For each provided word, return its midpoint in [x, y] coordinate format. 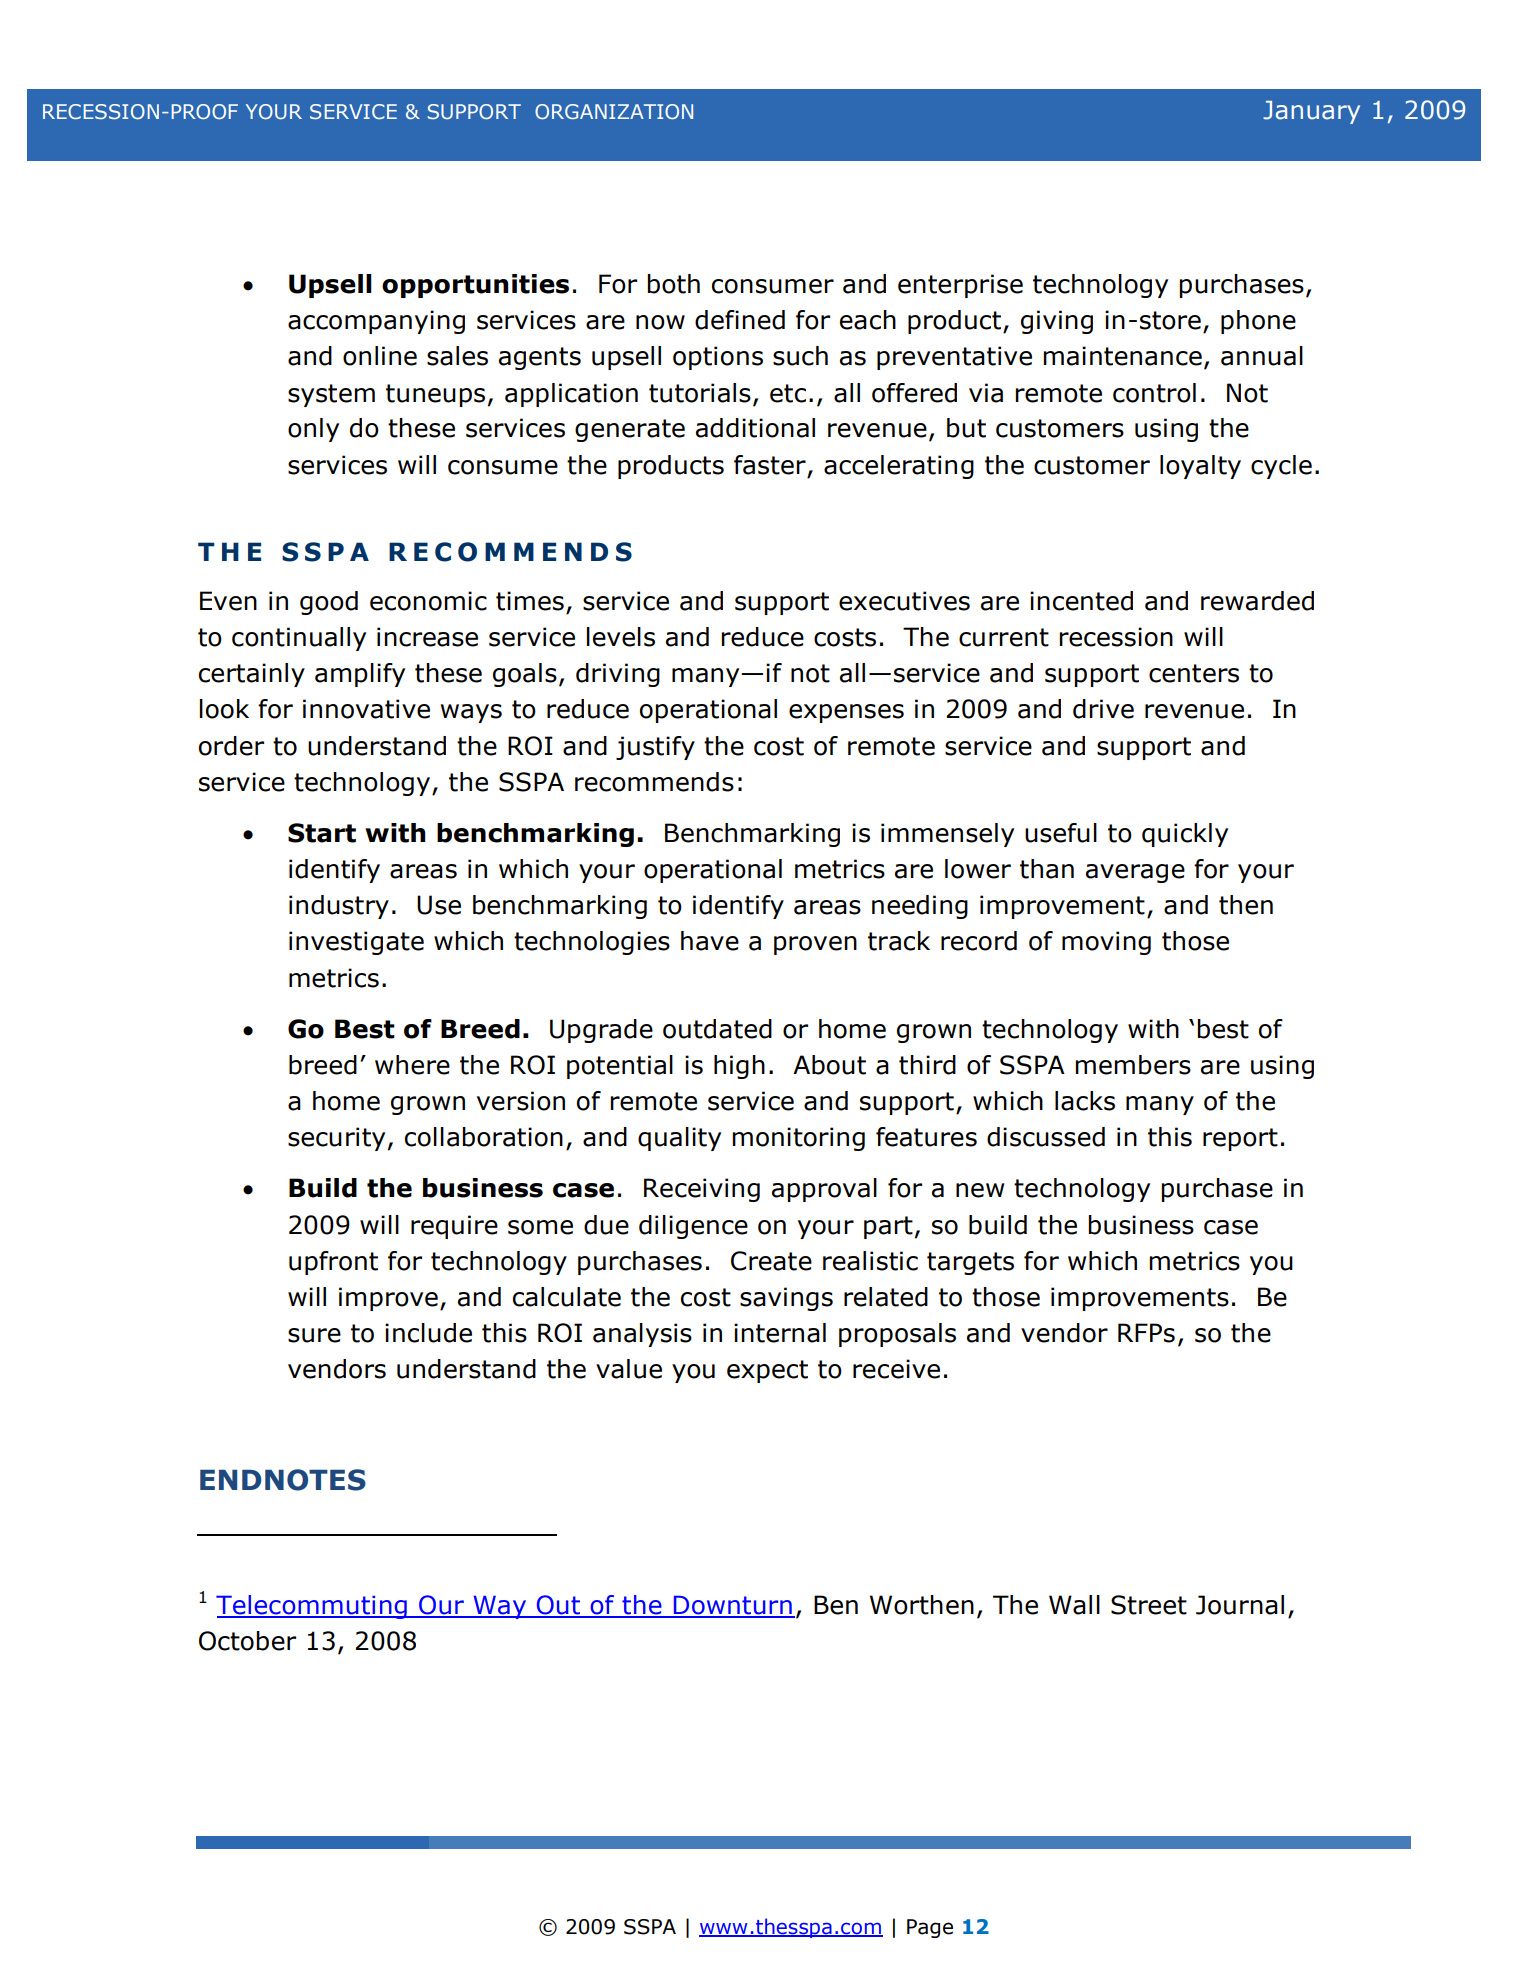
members [1133, 1065]
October [247, 1641]
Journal [1240, 1605]
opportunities [475, 286]
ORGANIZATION [614, 111]
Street [1149, 1605]
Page [930, 1928]
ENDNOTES [283, 1480]
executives [904, 601]
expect [767, 1371]
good [329, 603]
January [1311, 112]
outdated [717, 1029]
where [412, 1065]
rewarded [1257, 601]
